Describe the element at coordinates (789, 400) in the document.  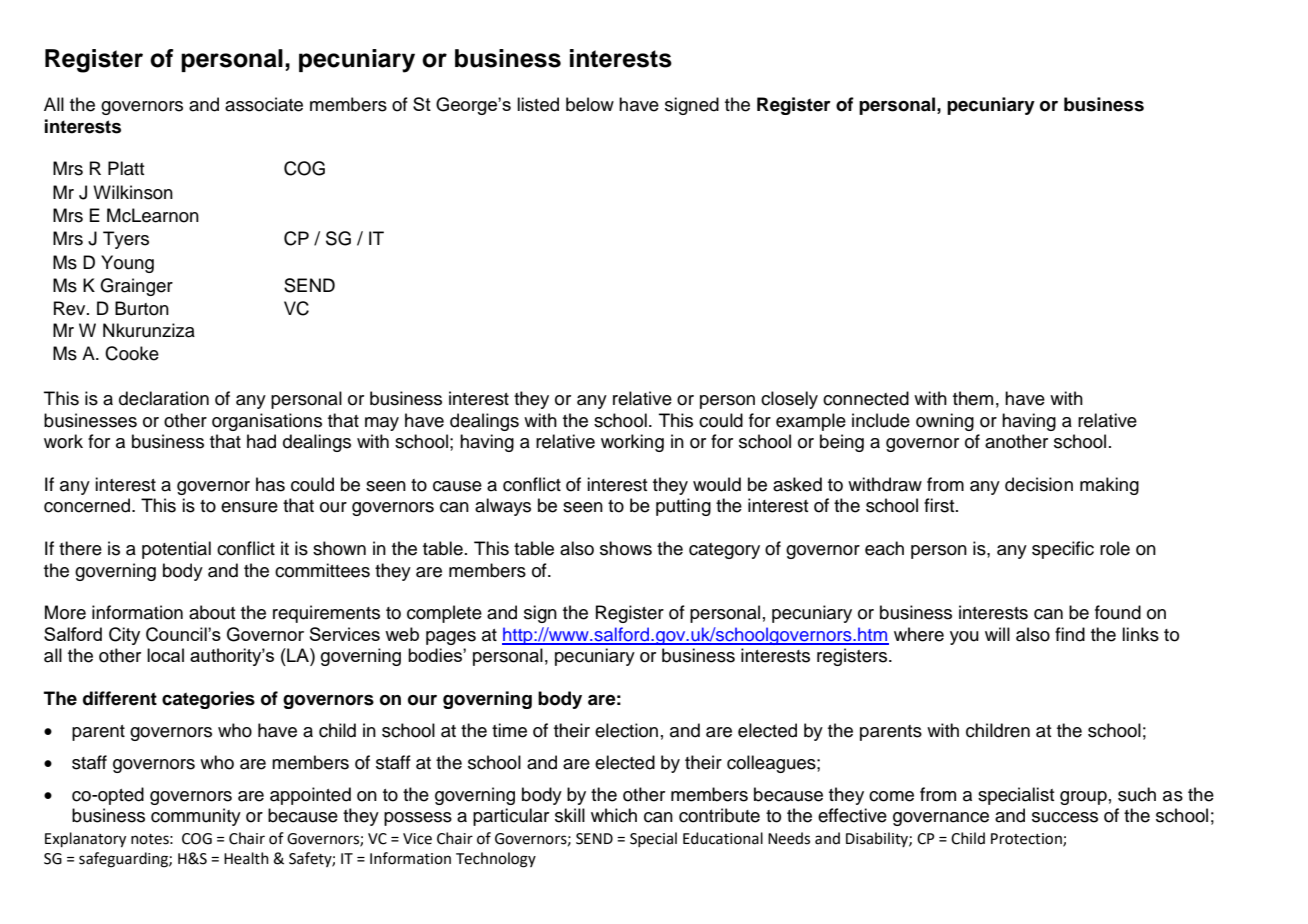
I see `closely` at that location.
